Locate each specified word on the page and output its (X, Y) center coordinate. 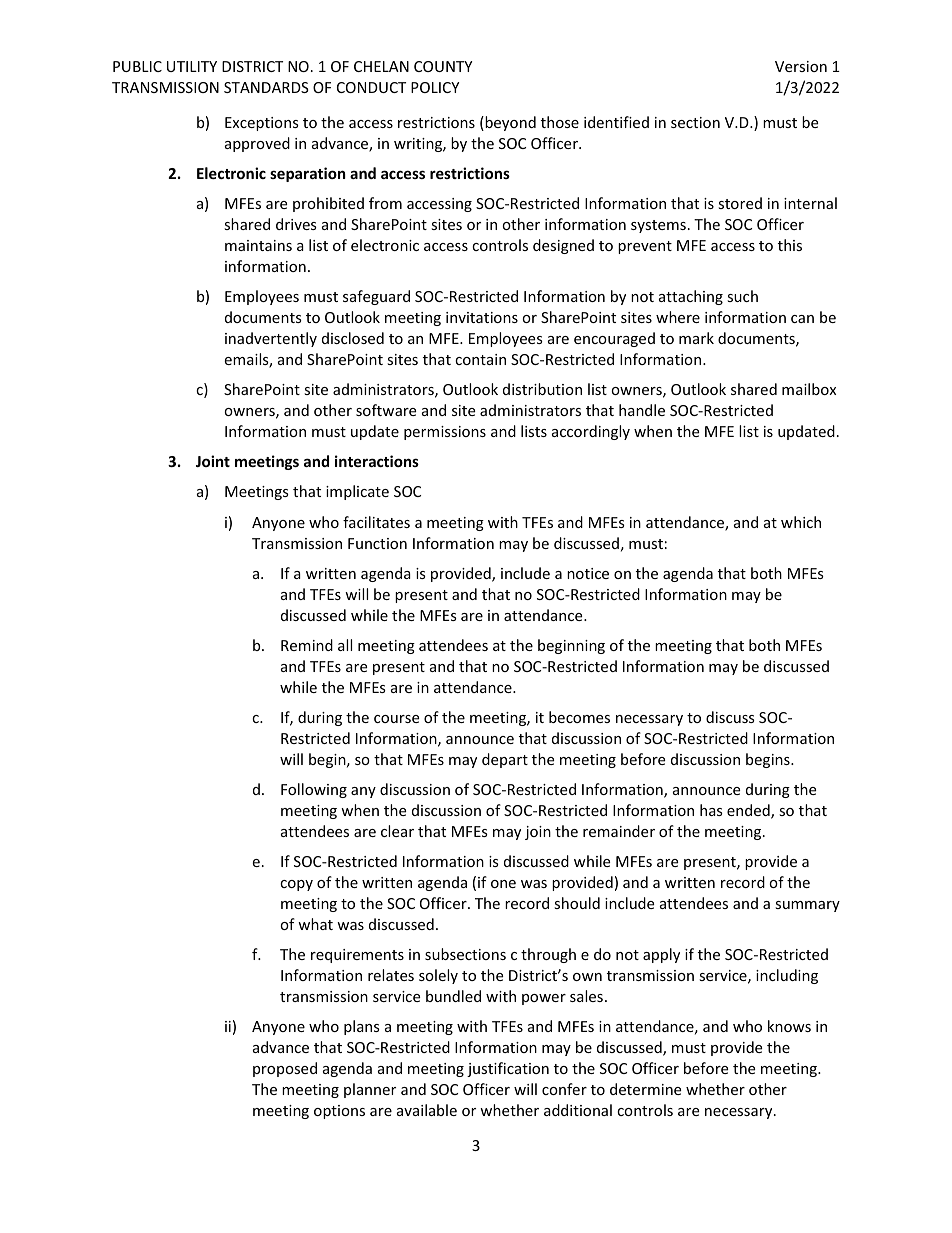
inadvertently (271, 339)
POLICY (435, 87)
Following (314, 790)
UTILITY (192, 66)
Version (801, 66)
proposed (285, 1069)
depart (505, 760)
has (711, 810)
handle (642, 410)
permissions (445, 433)
